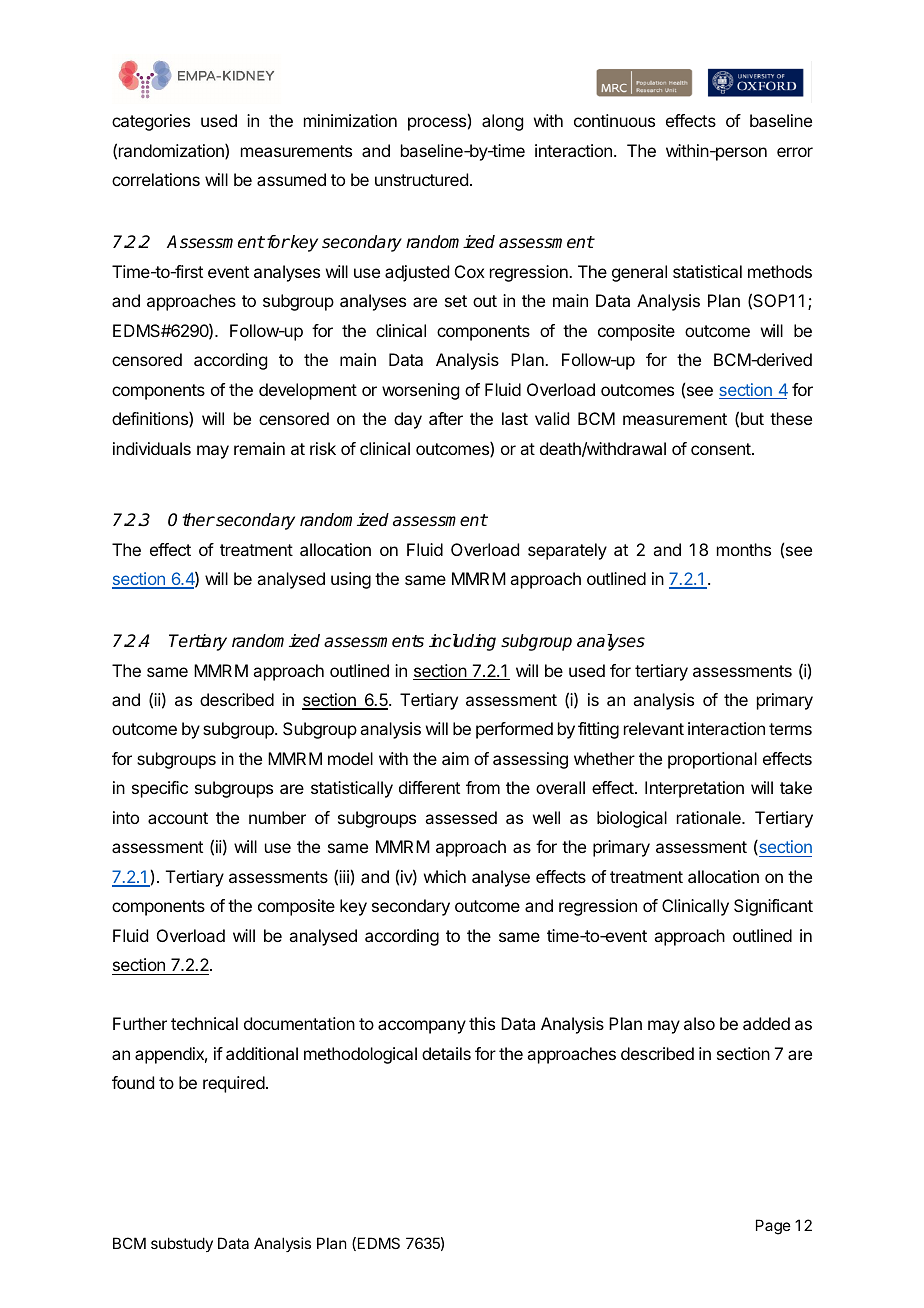  I want to click on individuals, so click(152, 448).
